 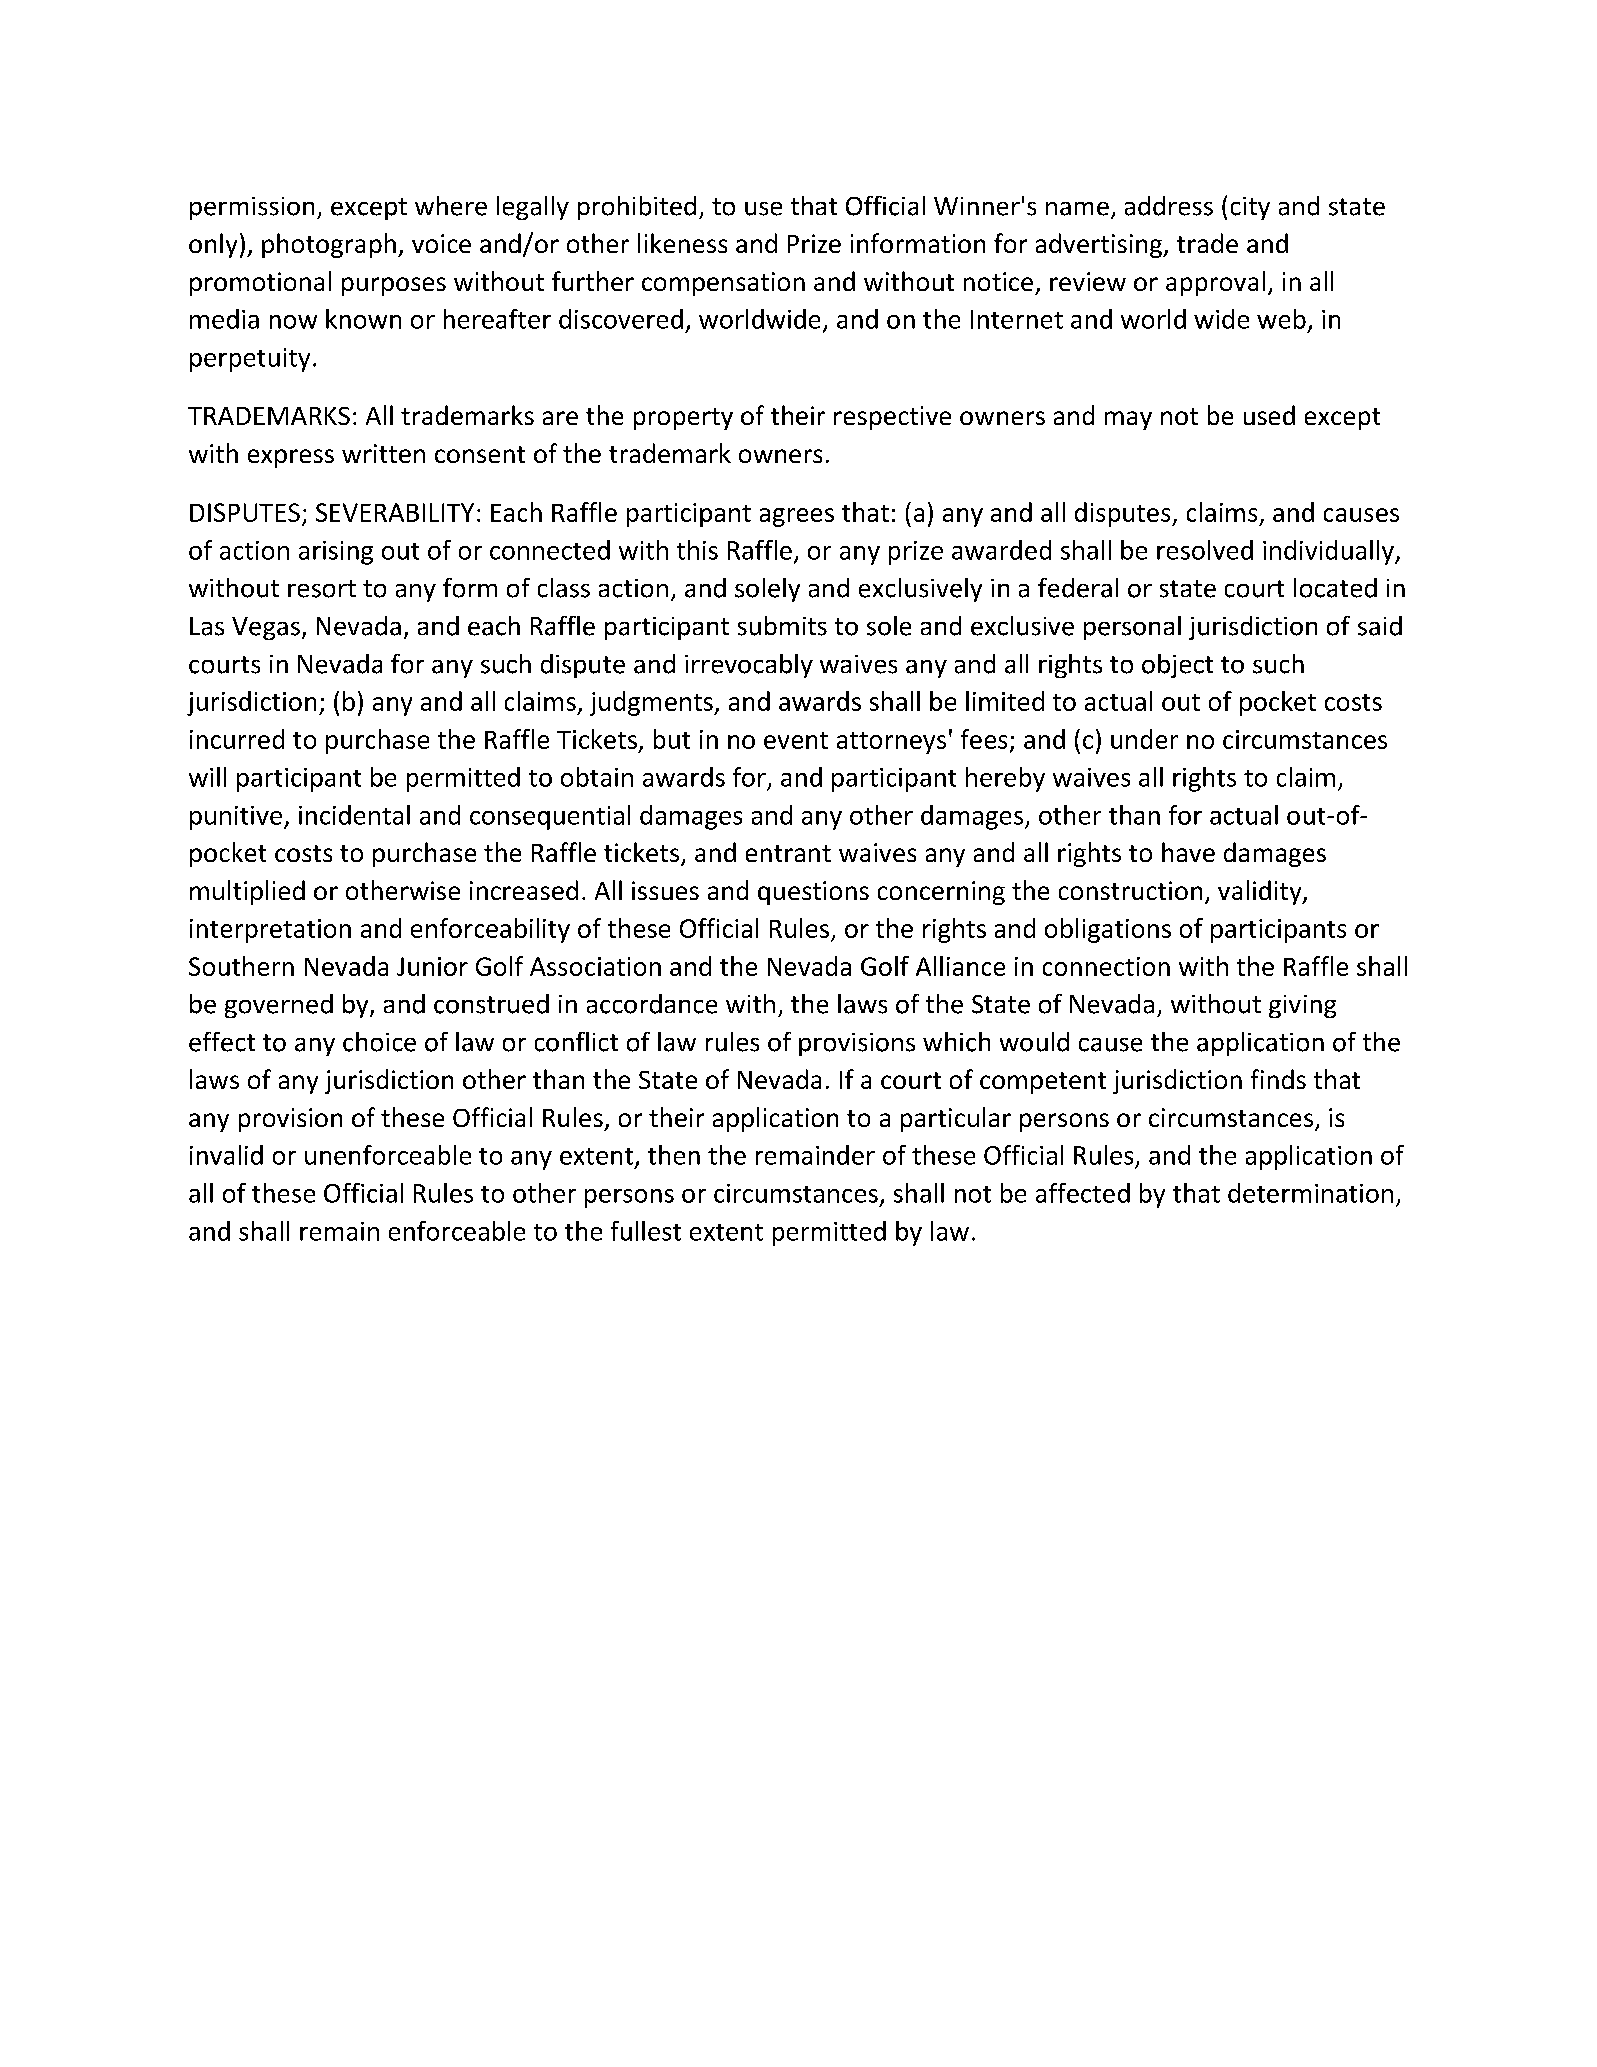 What do you see at coordinates (237, 739) in the screenshot?
I see `incurred` at bounding box center [237, 739].
